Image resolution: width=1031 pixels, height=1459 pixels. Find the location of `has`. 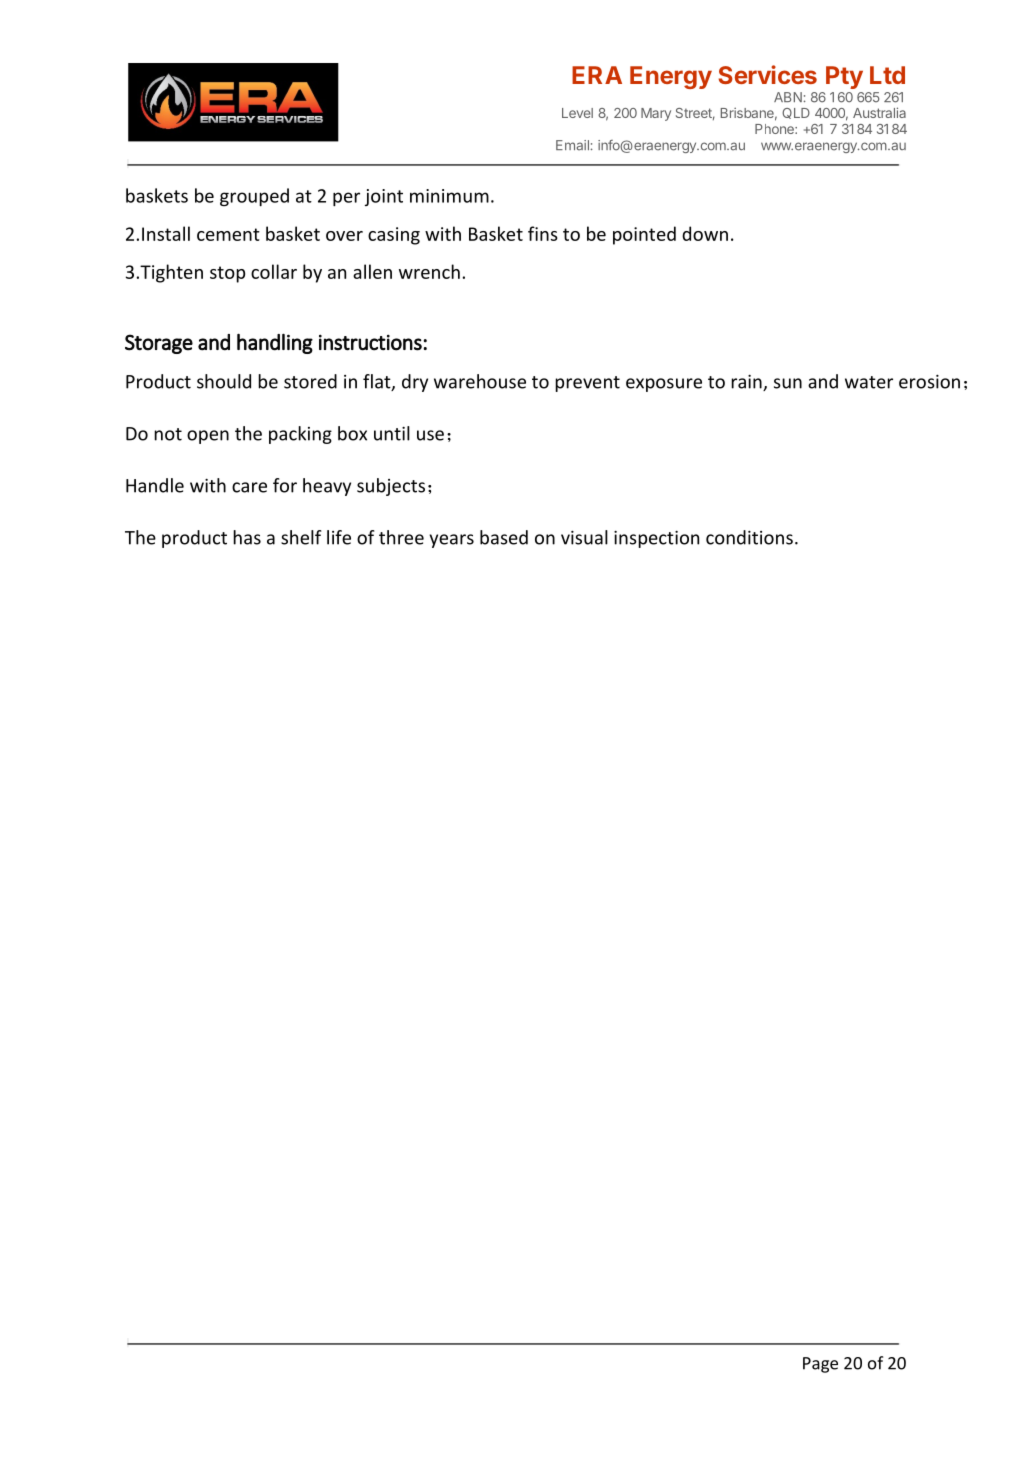

has is located at coordinates (247, 537).
